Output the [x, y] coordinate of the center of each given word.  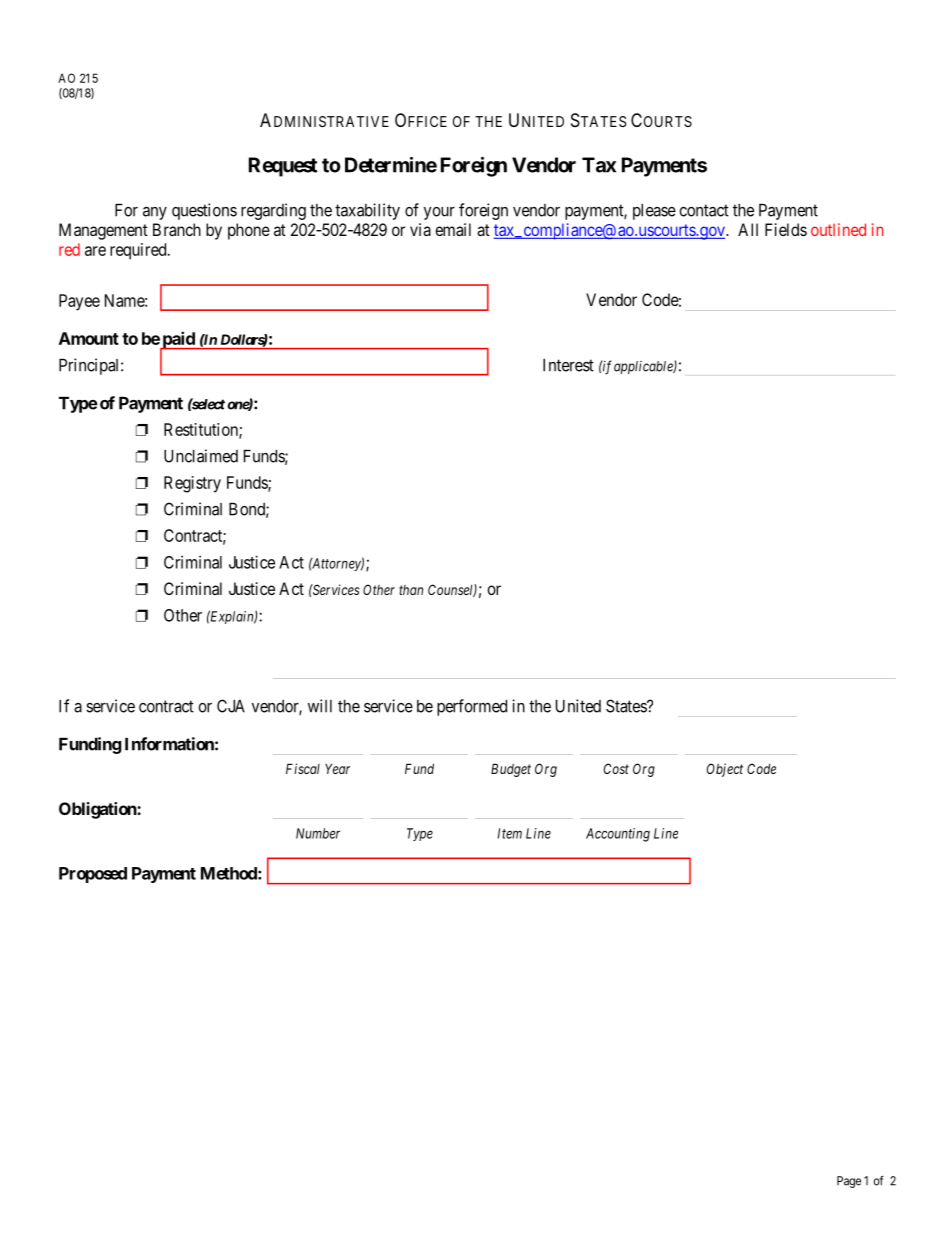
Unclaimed [201, 456]
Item [510, 833]
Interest [568, 365]
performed [472, 707]
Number [318, 833]
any [155, 213]
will [320, 706]
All [748, 229]
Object [725, 770]
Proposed [93, 875]
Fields [786, 229]
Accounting [618, 835]
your [439, 213]
